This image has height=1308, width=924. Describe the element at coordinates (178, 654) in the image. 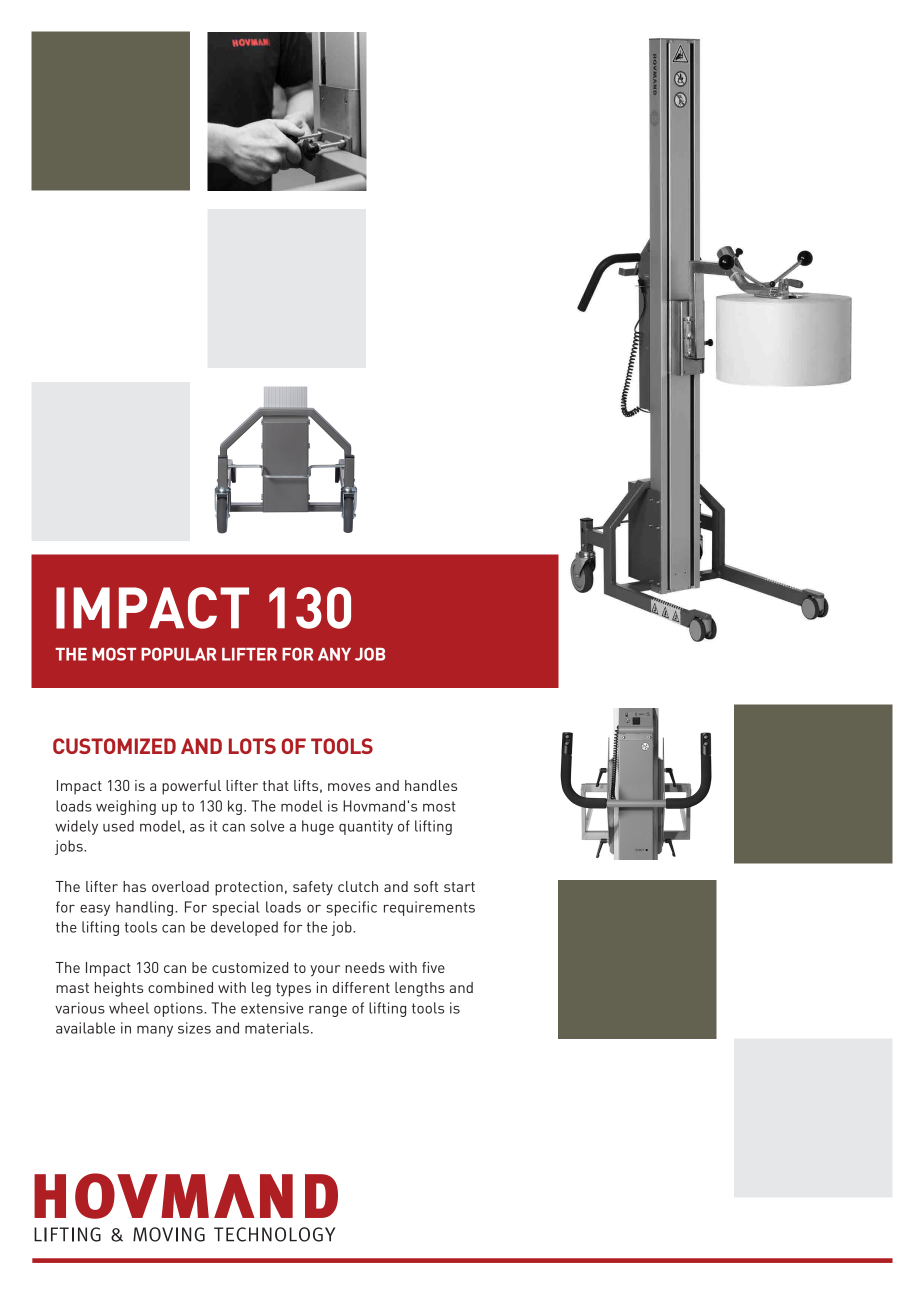

I see `POPULAR` at that location.
